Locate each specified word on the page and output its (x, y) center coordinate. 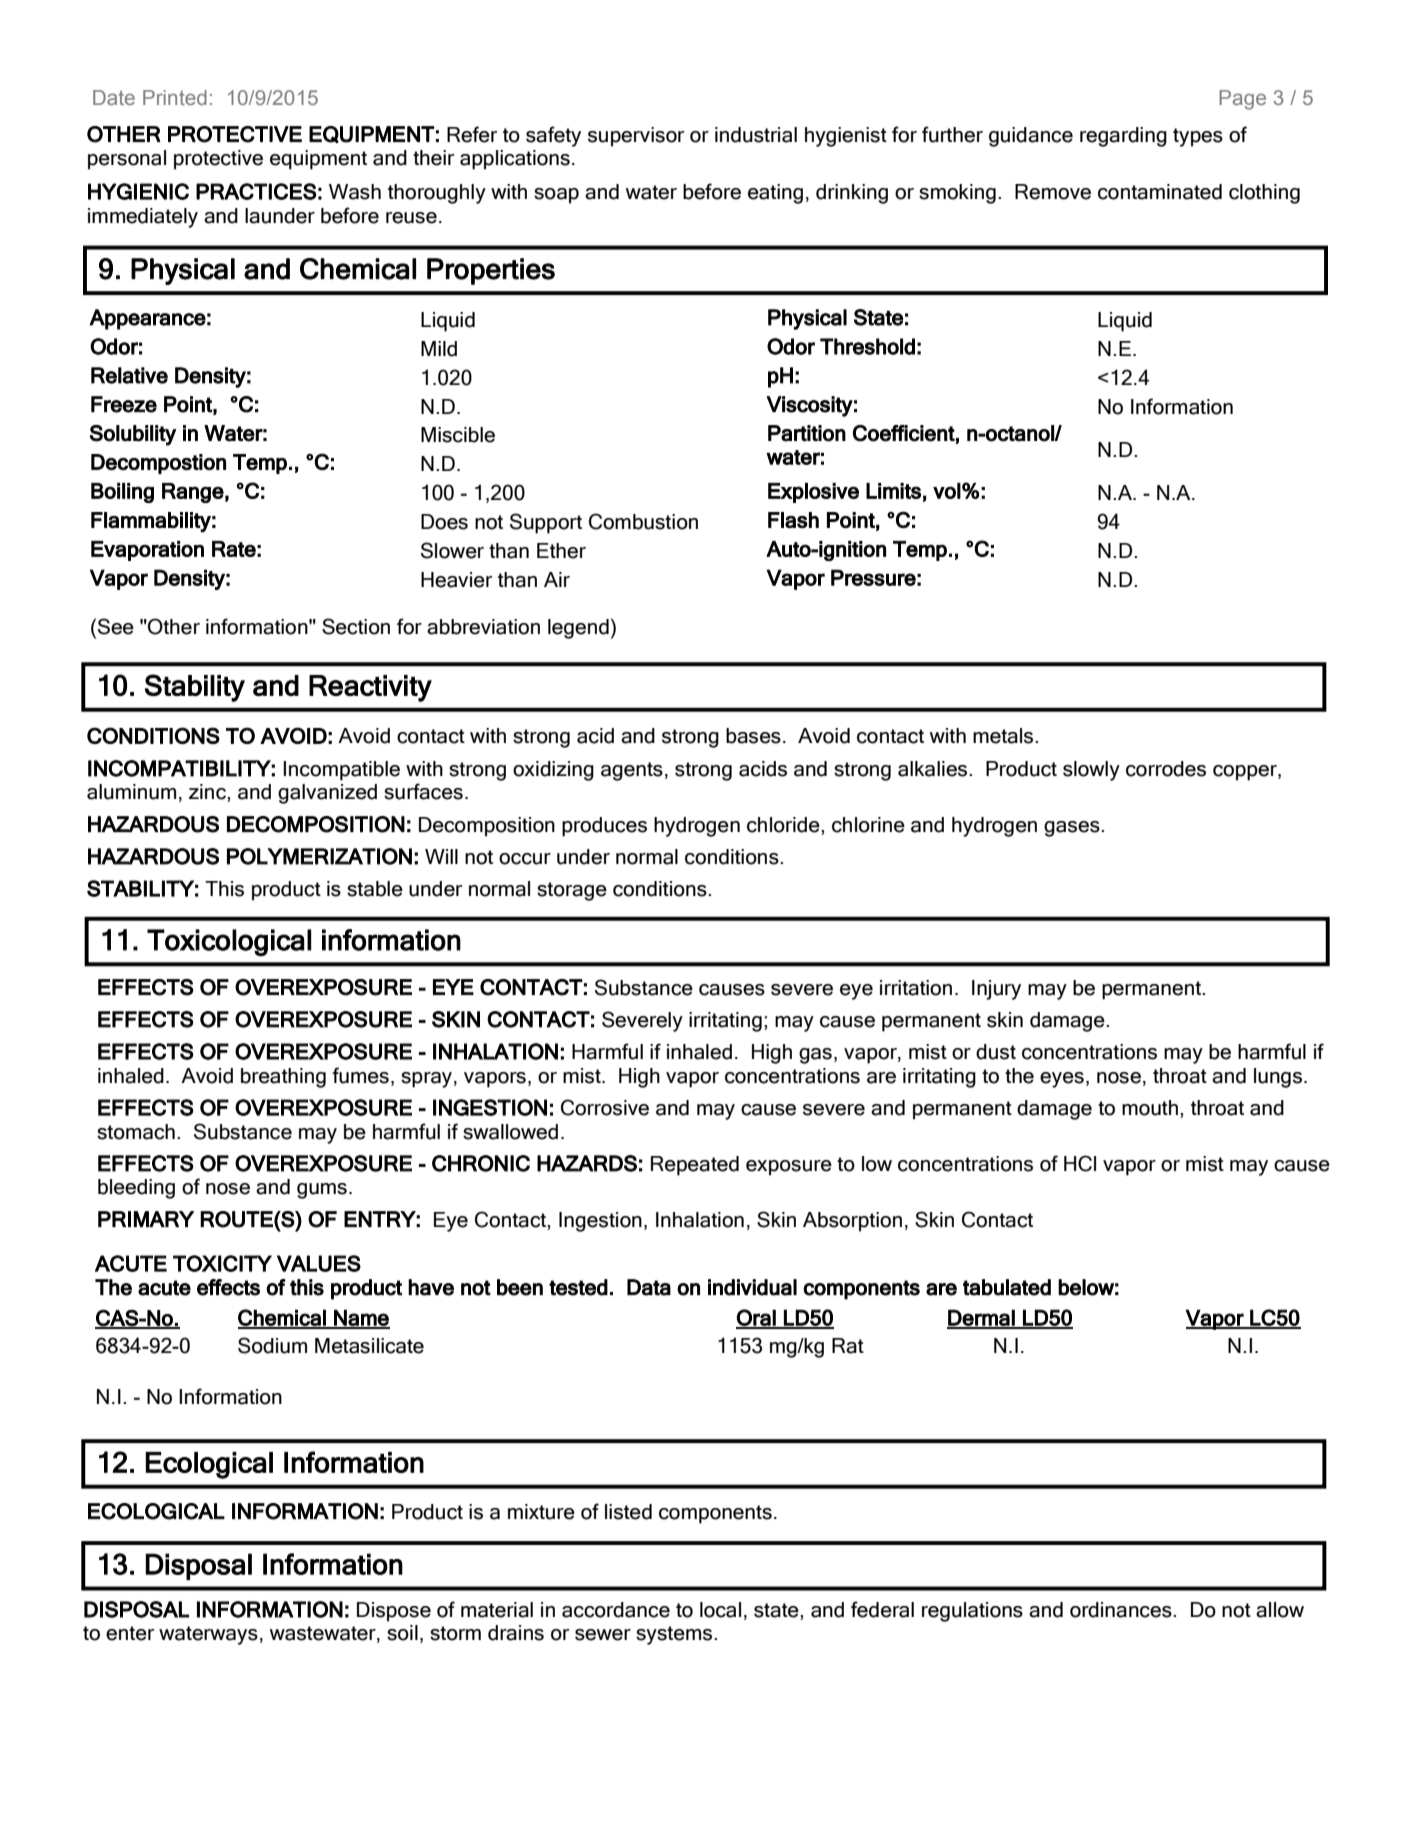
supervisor (636, 137)
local (720, 1610)
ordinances (1122, 1610)
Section (356, 626)
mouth (1150, 1108)
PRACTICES (256, 191)
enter (130, 1633)
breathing (283, 1078)
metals (1004, 736)
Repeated (695, 1166)
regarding (1123, 137)
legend (578, 629)
